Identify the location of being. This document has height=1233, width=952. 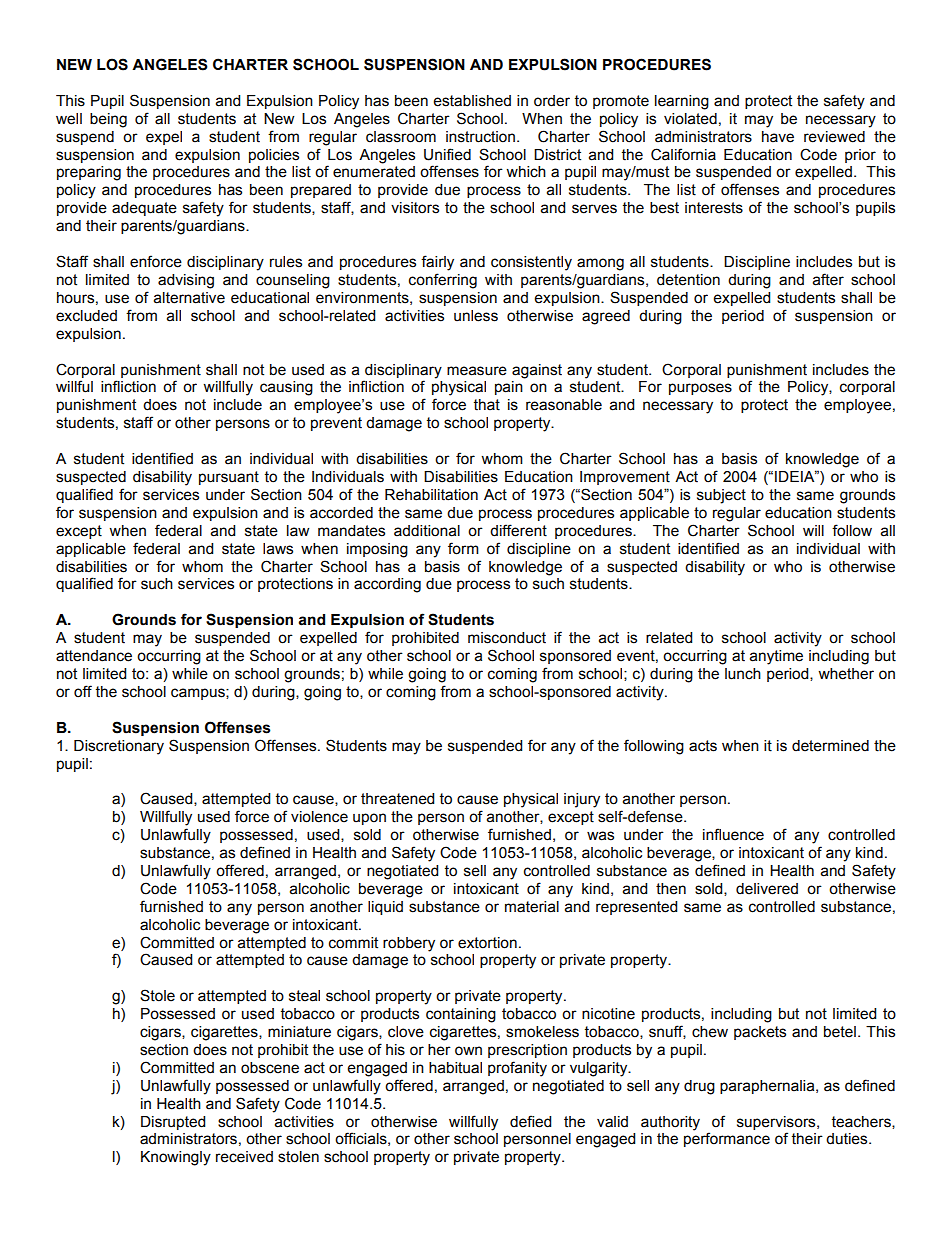
(108, 120).
